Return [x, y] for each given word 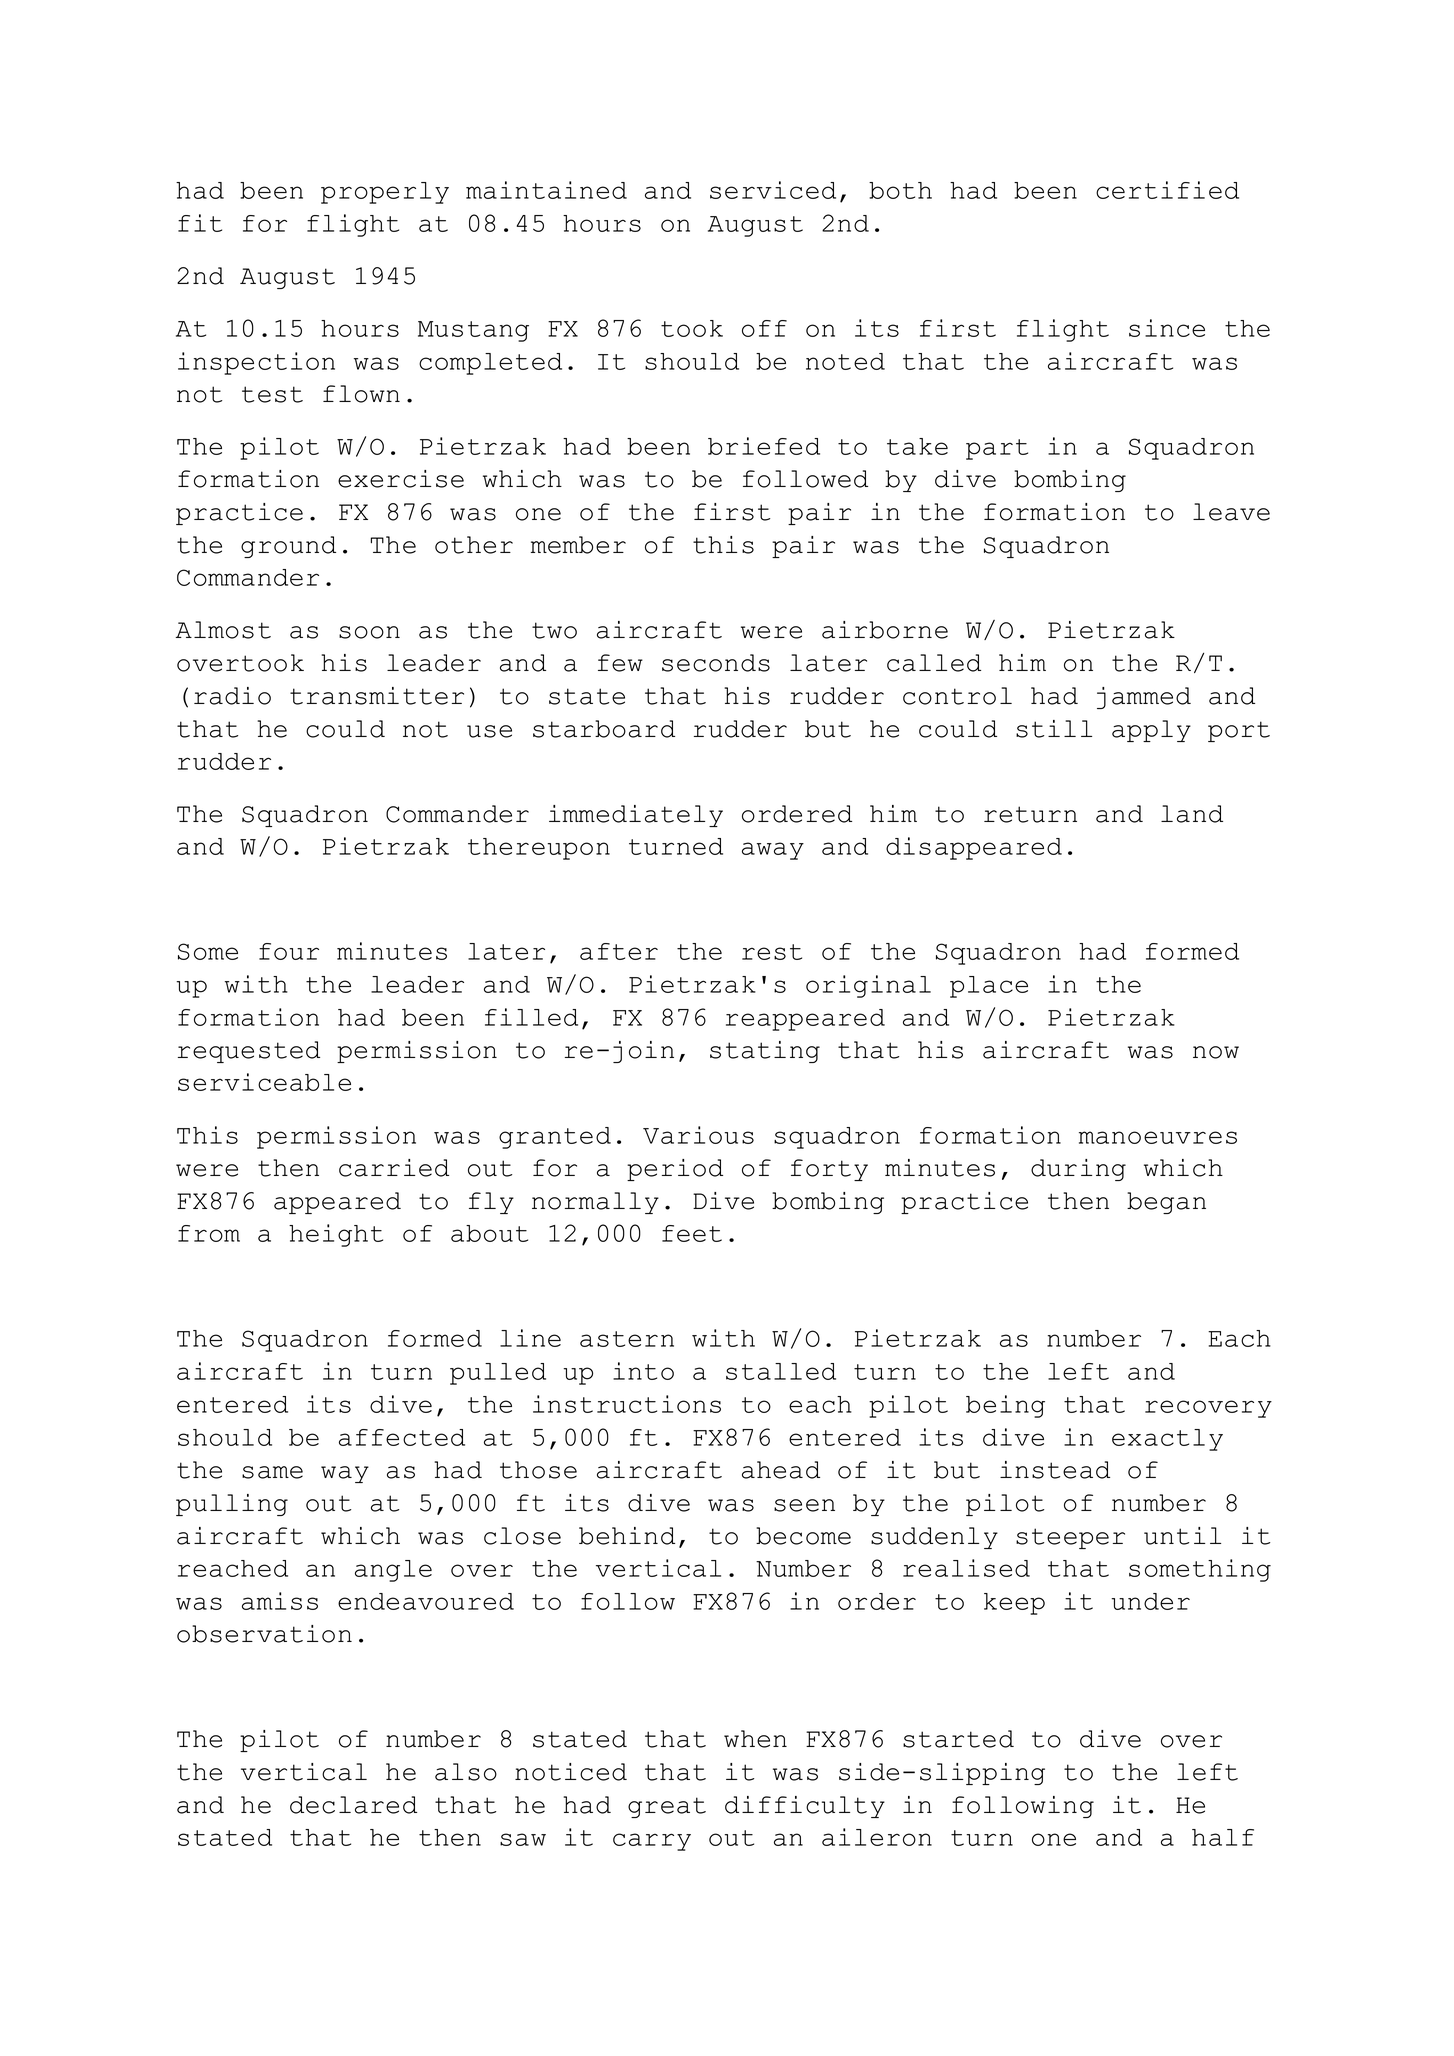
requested [249, 1052]
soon [369, 632]
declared [353, 1805]
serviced [773, 190]
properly [385, 193]
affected [402, 1437]
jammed [1144, 698]
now [1216, 1052]
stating [765, 1052]
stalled [781, 1371]
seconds [716, 663]
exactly [1167, 1440]
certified [1167, 190]
